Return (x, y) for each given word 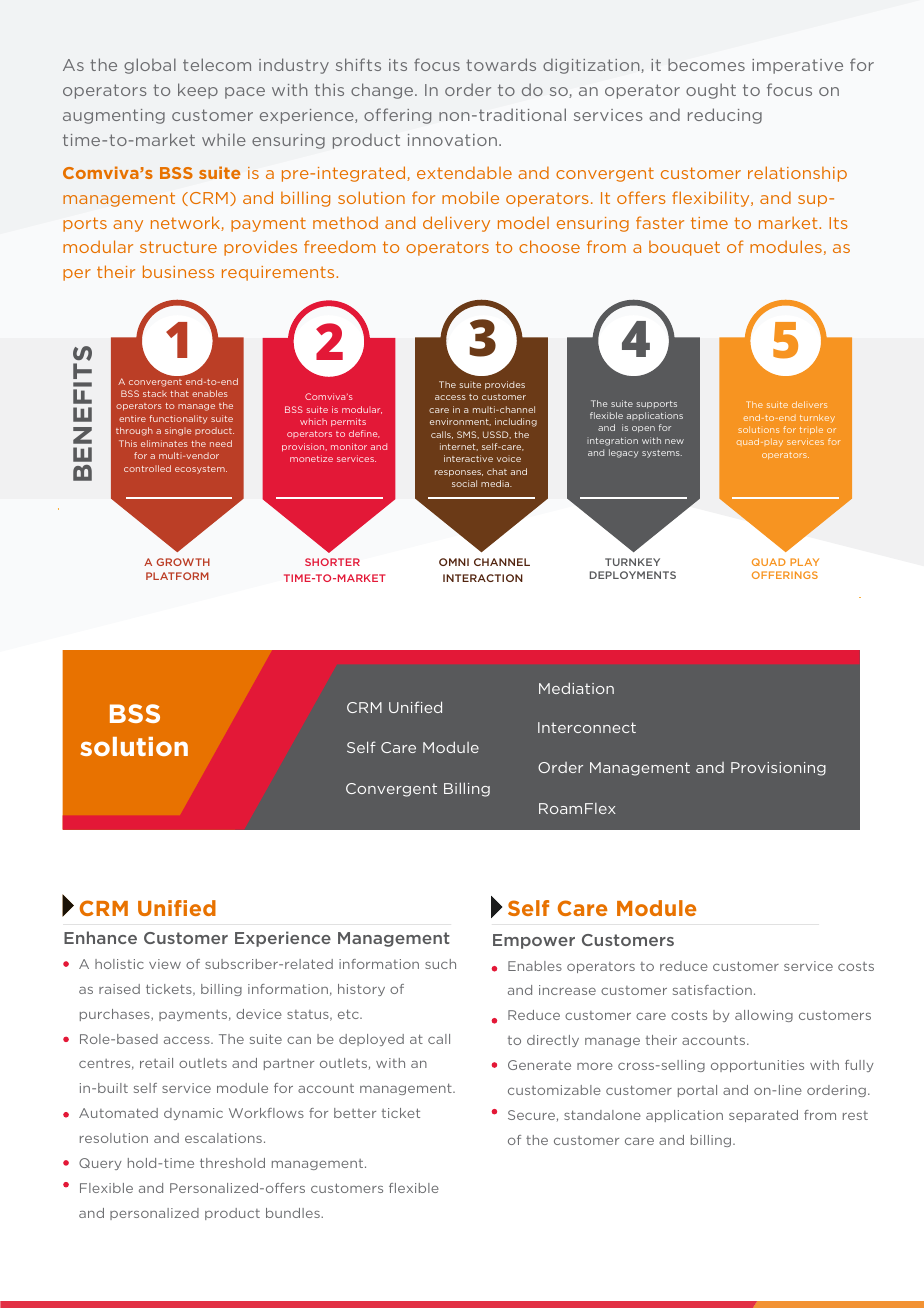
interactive (468, 458)
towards (501, 64)
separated (763, 1116)
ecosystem (201, 470)
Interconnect (587, 727)
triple (811, 430)
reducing (725, 116)
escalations (223, 1138)
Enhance (100, 937)
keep (198, 91)
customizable (554, 1090)
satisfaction (712, 990)
